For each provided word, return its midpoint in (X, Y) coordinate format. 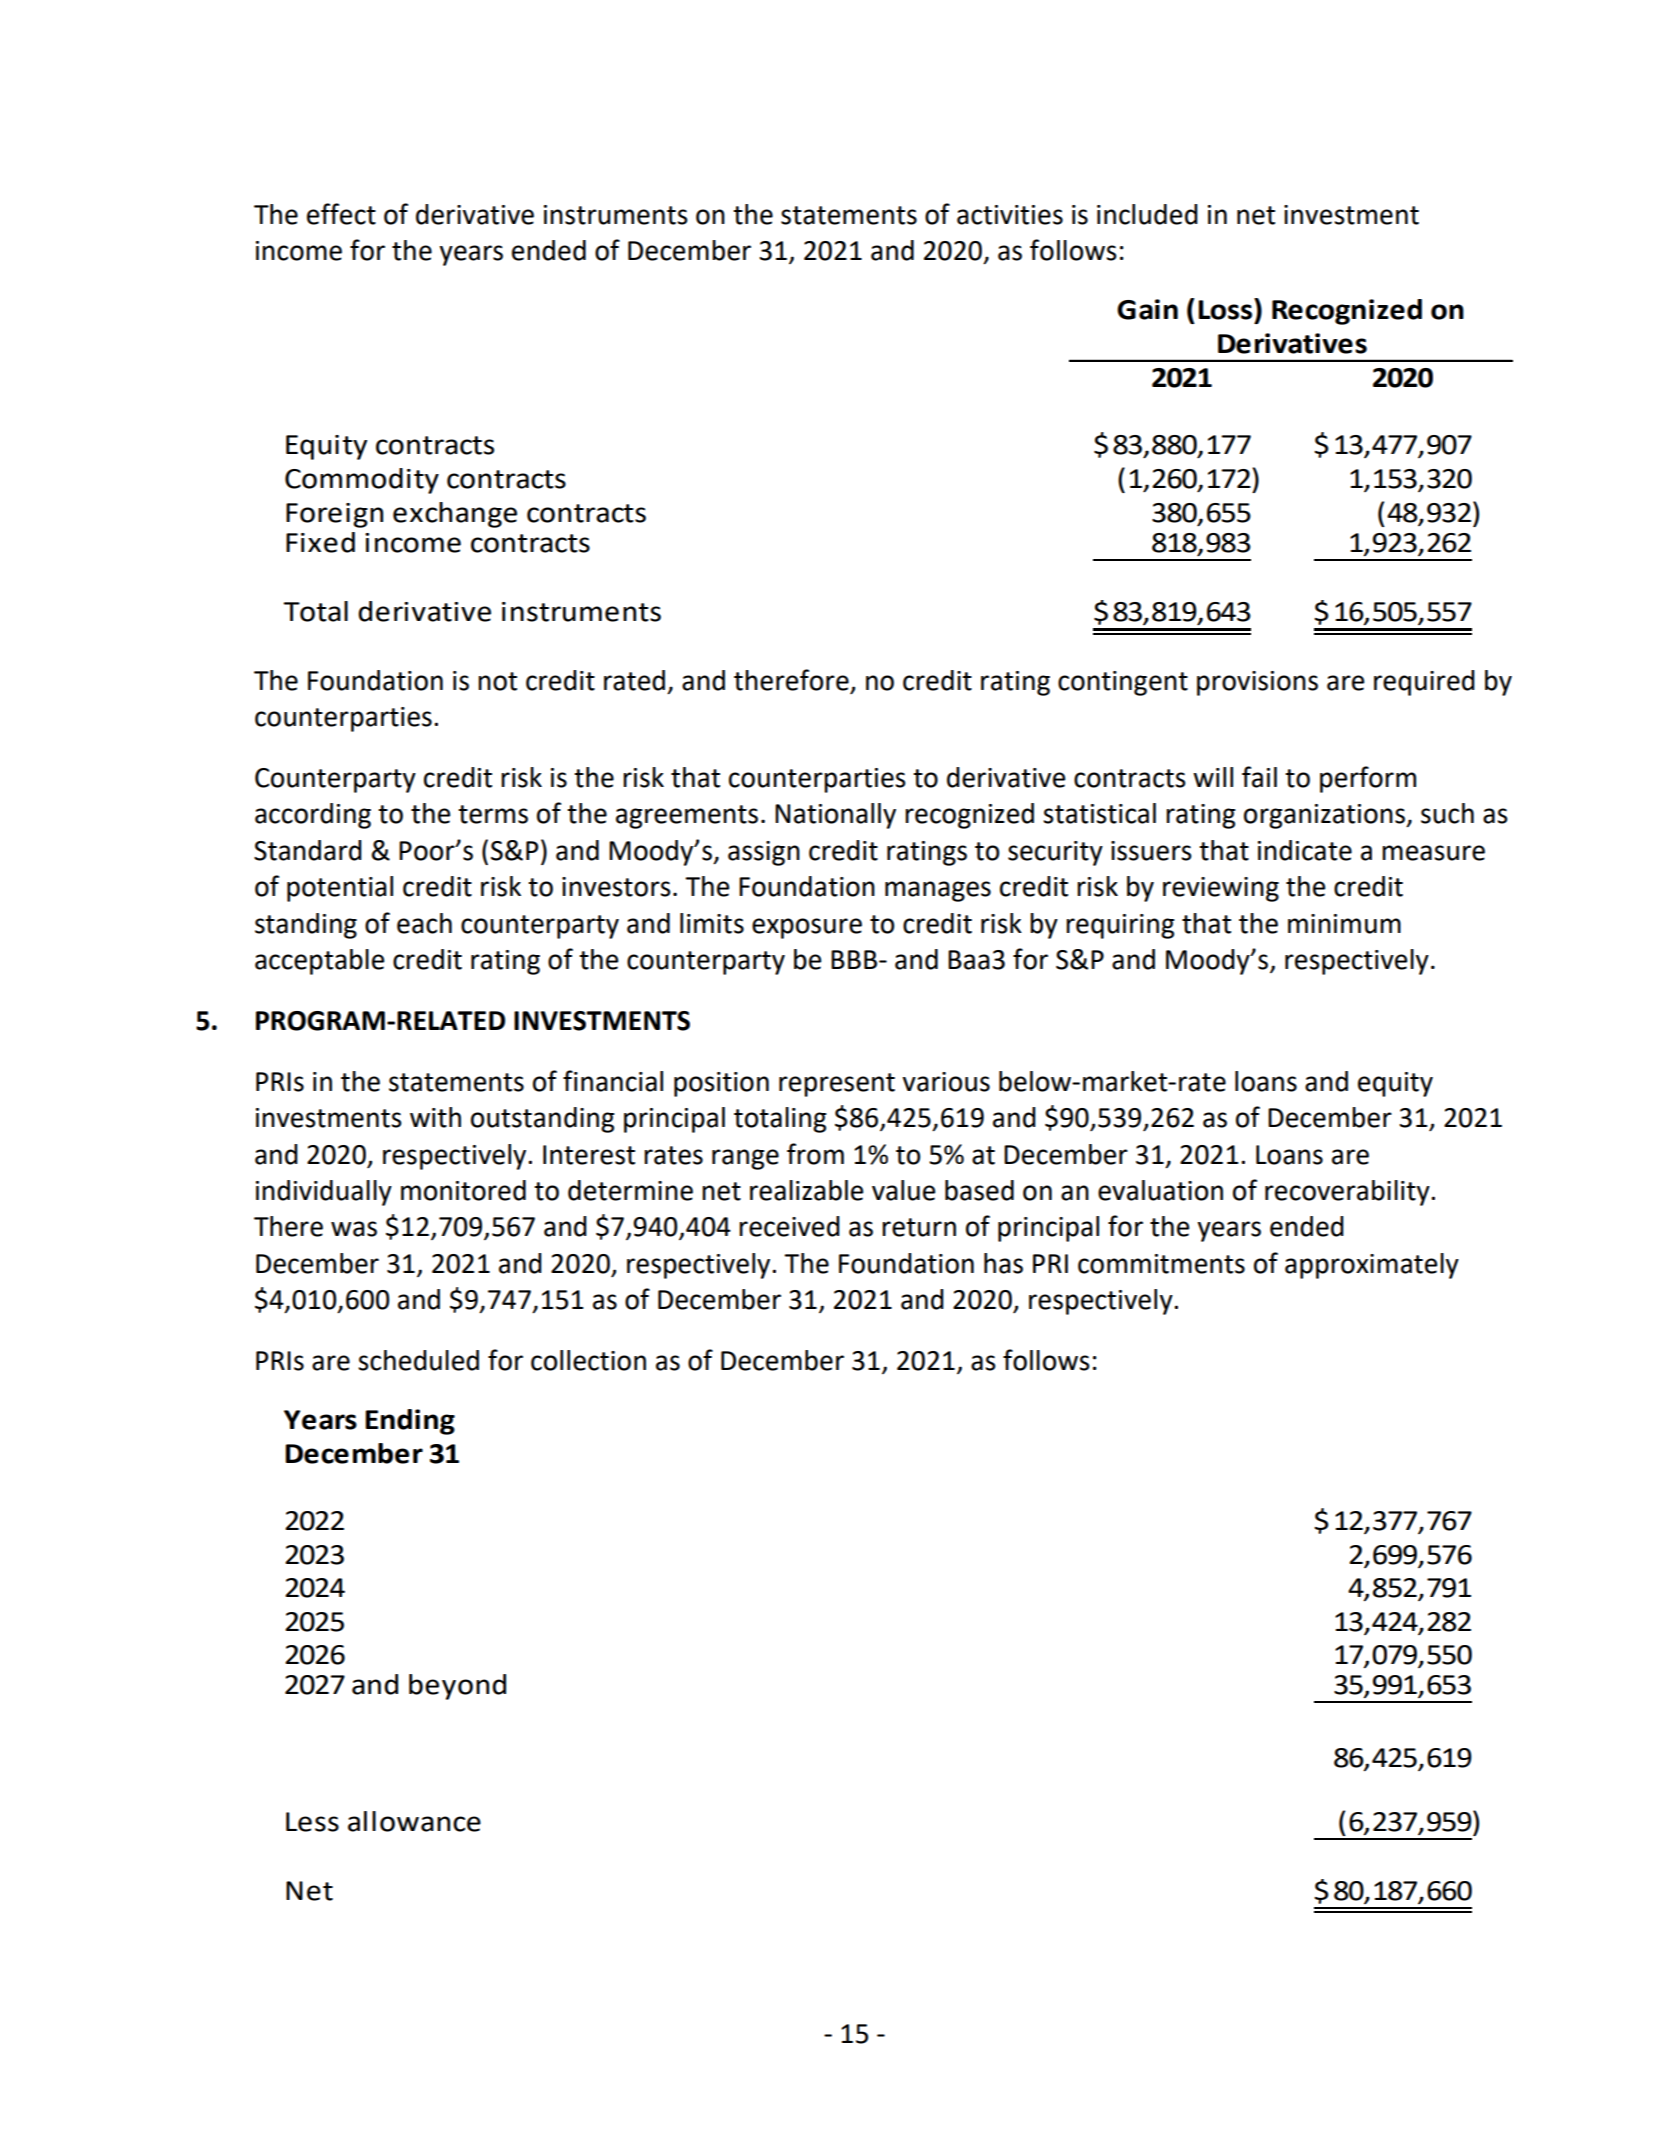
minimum (1344, 924)
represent (837, 1085)
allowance (414, 1821)
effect (341, 214)
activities (1010, 215)
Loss (1225, 310)
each (424, 923)
